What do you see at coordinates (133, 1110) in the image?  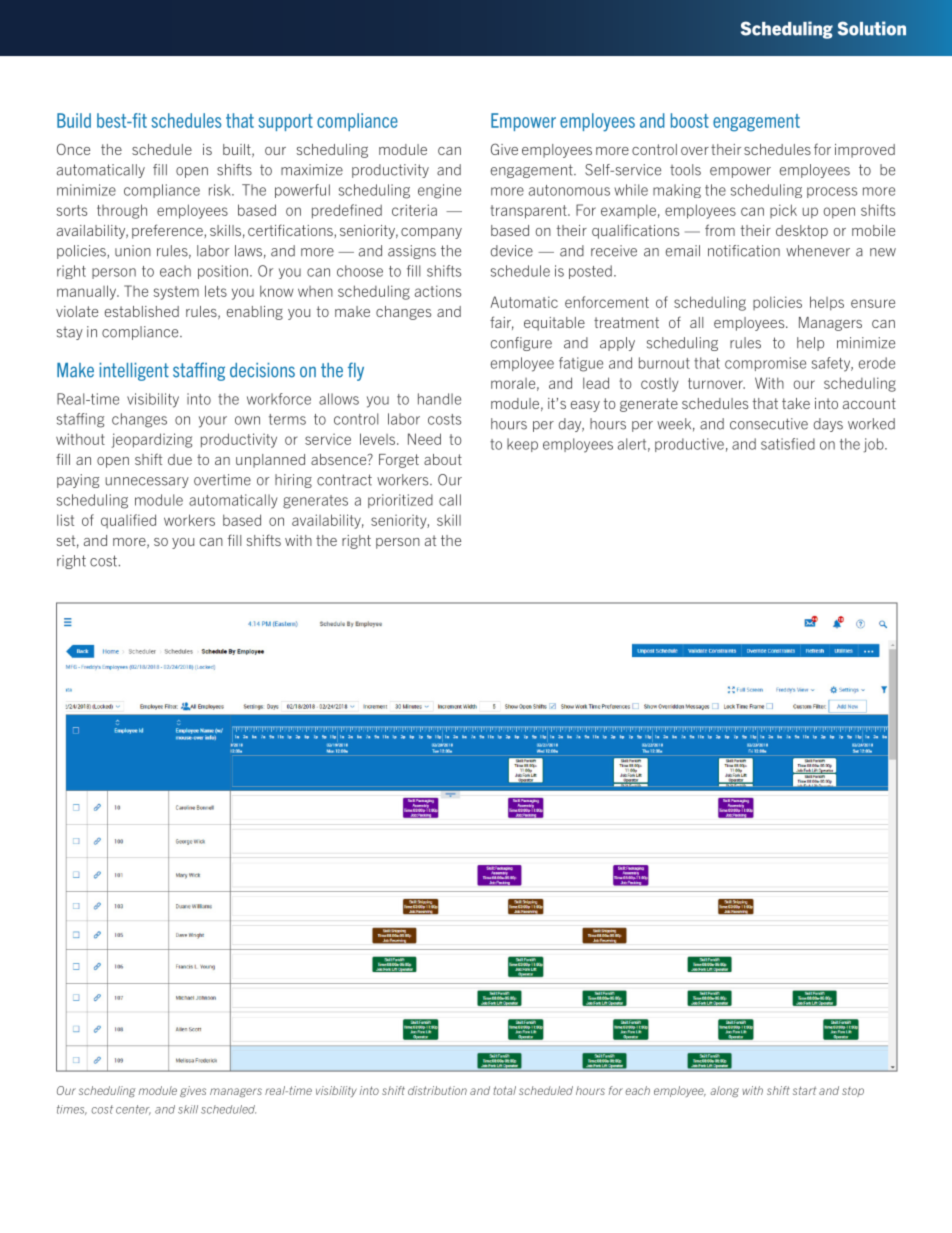 I see `center` at bounding box center [133, 1110].
